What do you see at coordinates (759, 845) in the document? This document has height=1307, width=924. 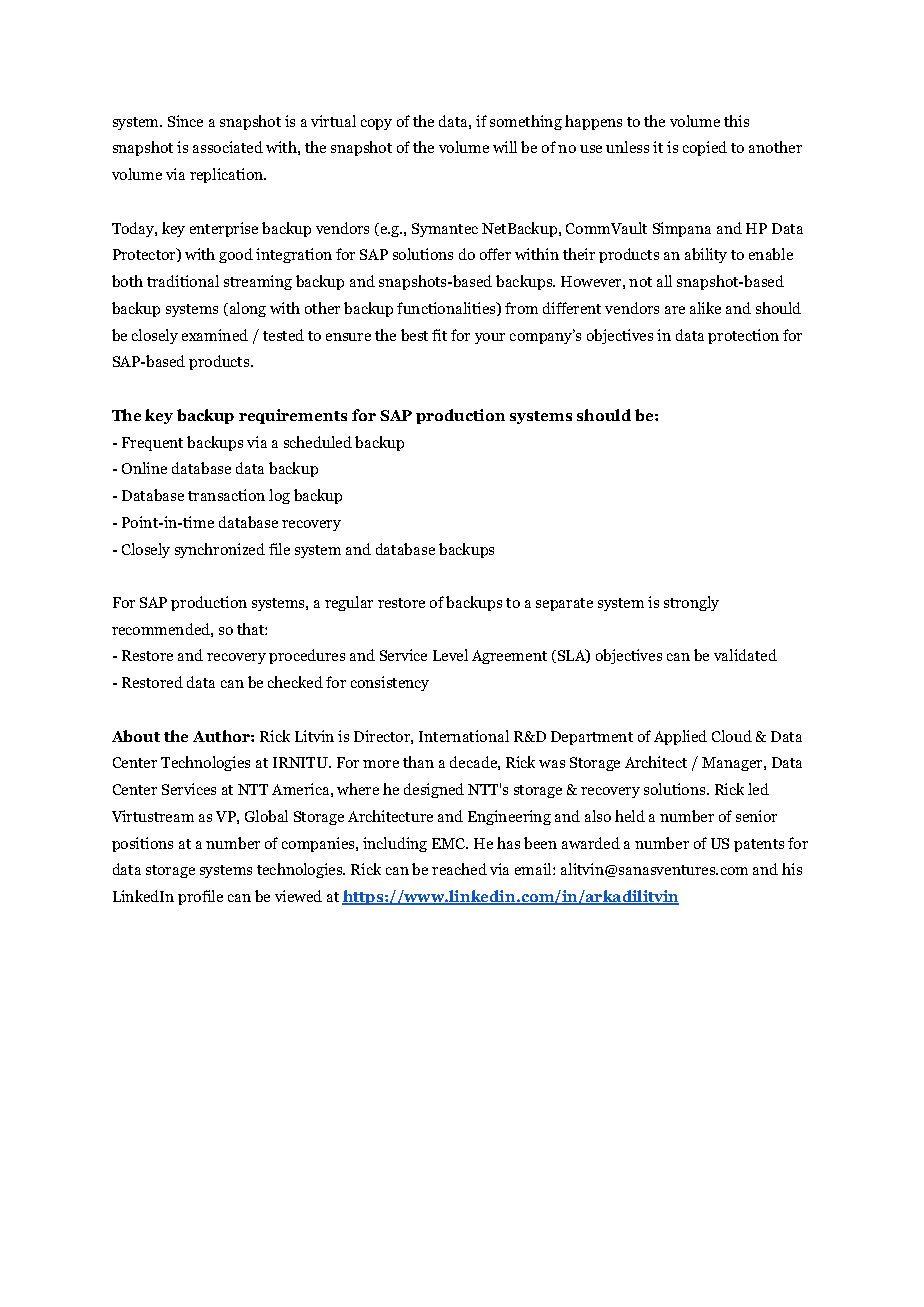 I see `patents` at bounding box center [759, 845].
